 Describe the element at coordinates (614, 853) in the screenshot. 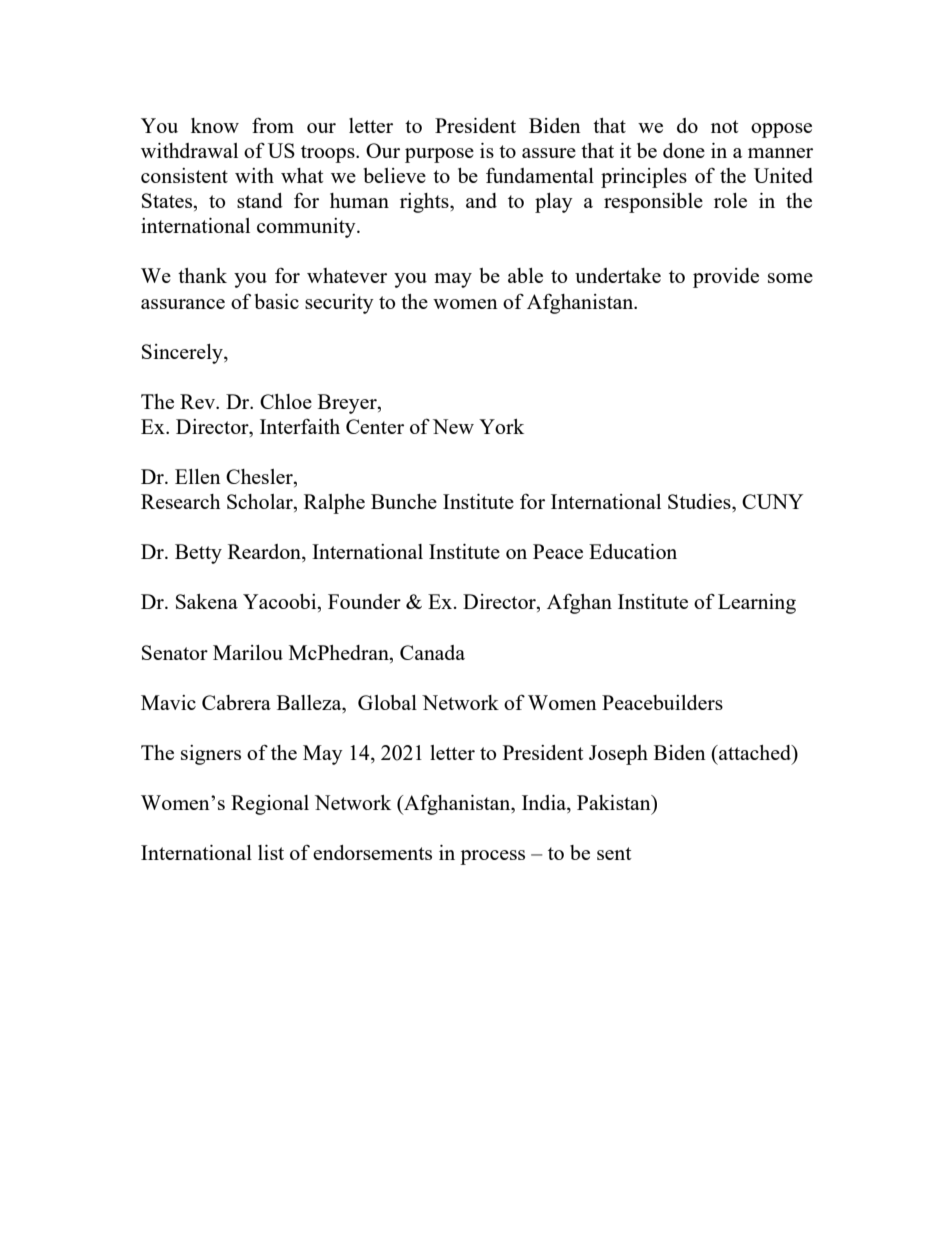

I see `sent` at that location.
